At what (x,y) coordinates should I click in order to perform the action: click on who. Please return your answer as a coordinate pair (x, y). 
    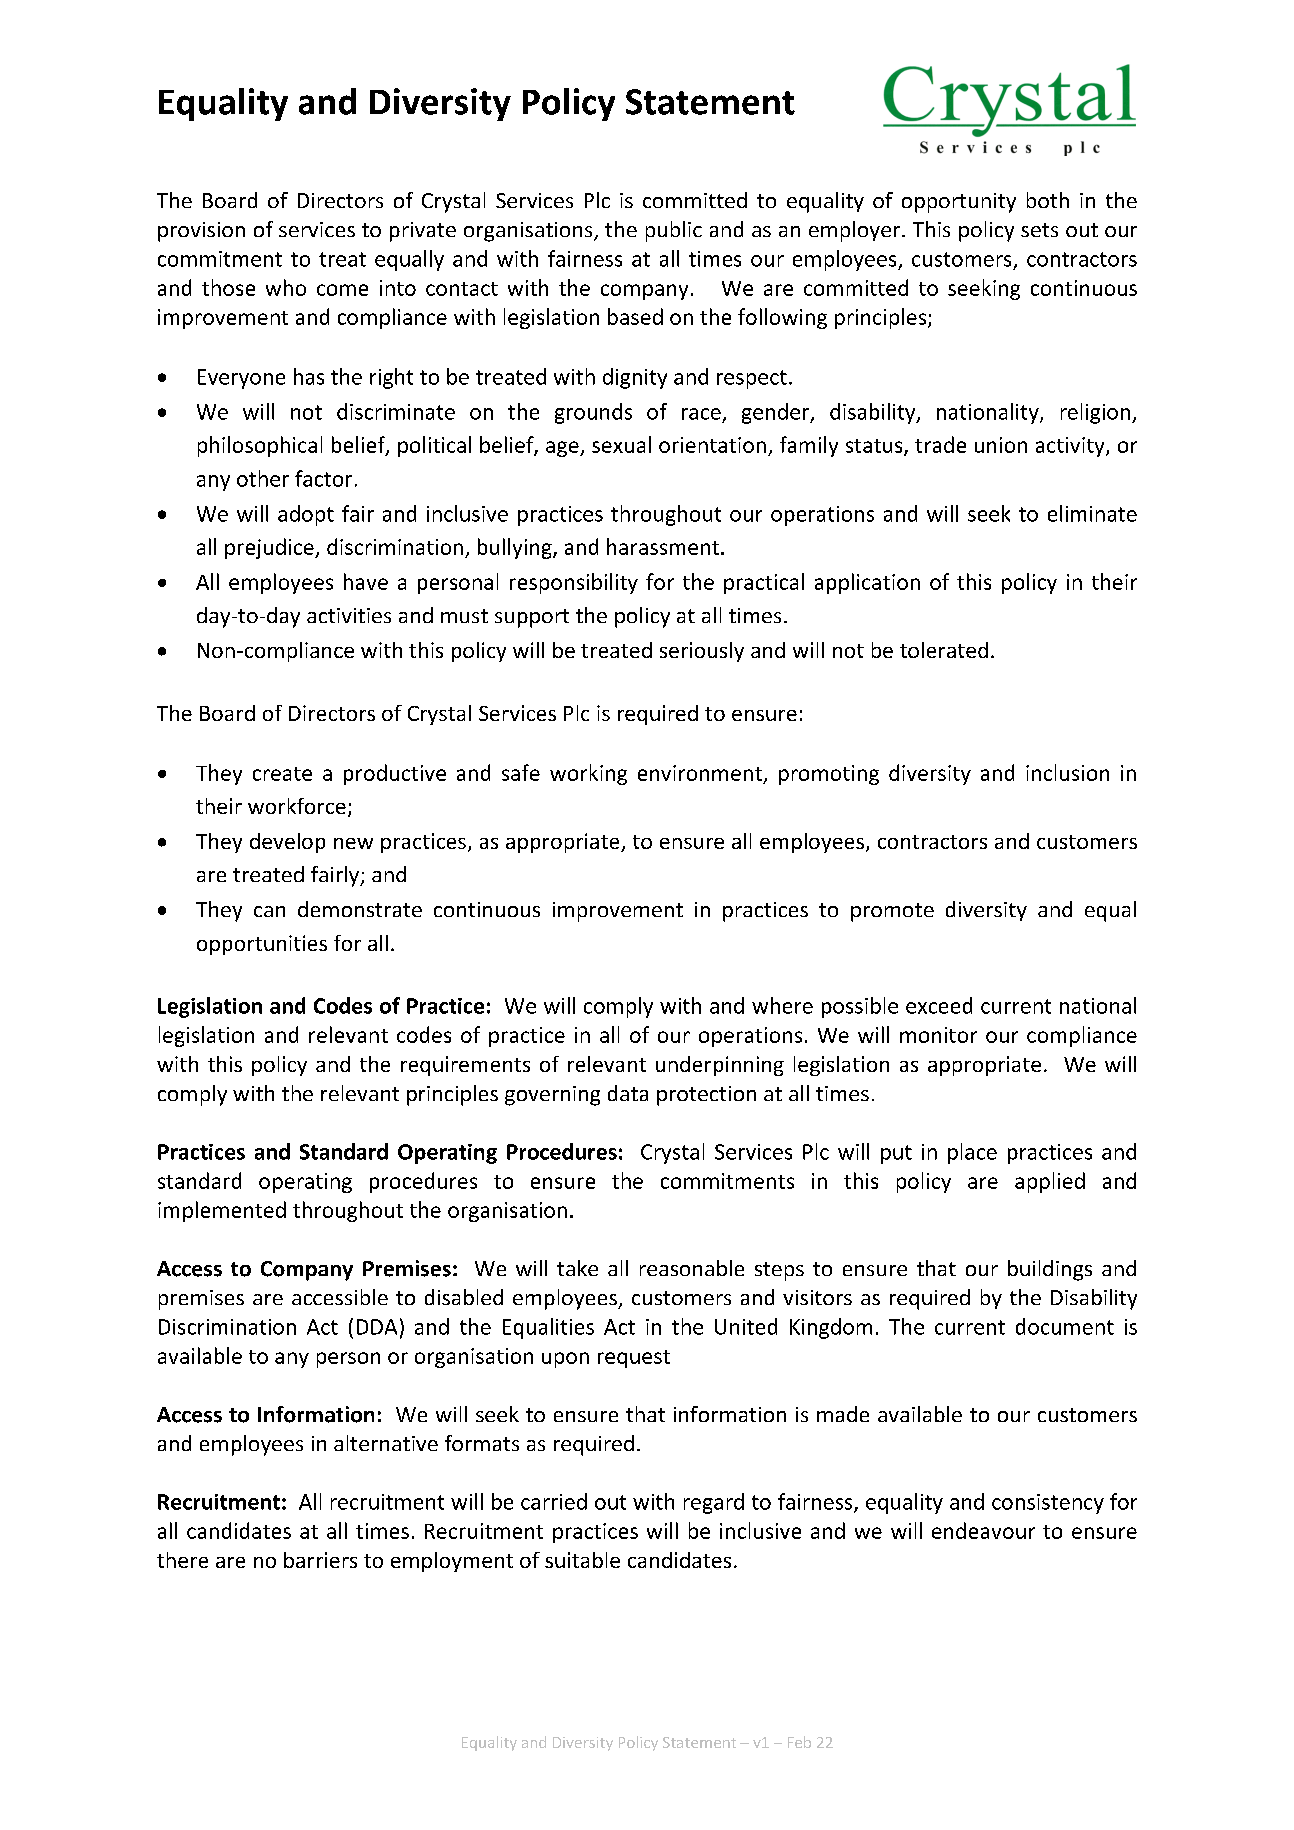
    Looking at the image, I should click on (286, 287).
